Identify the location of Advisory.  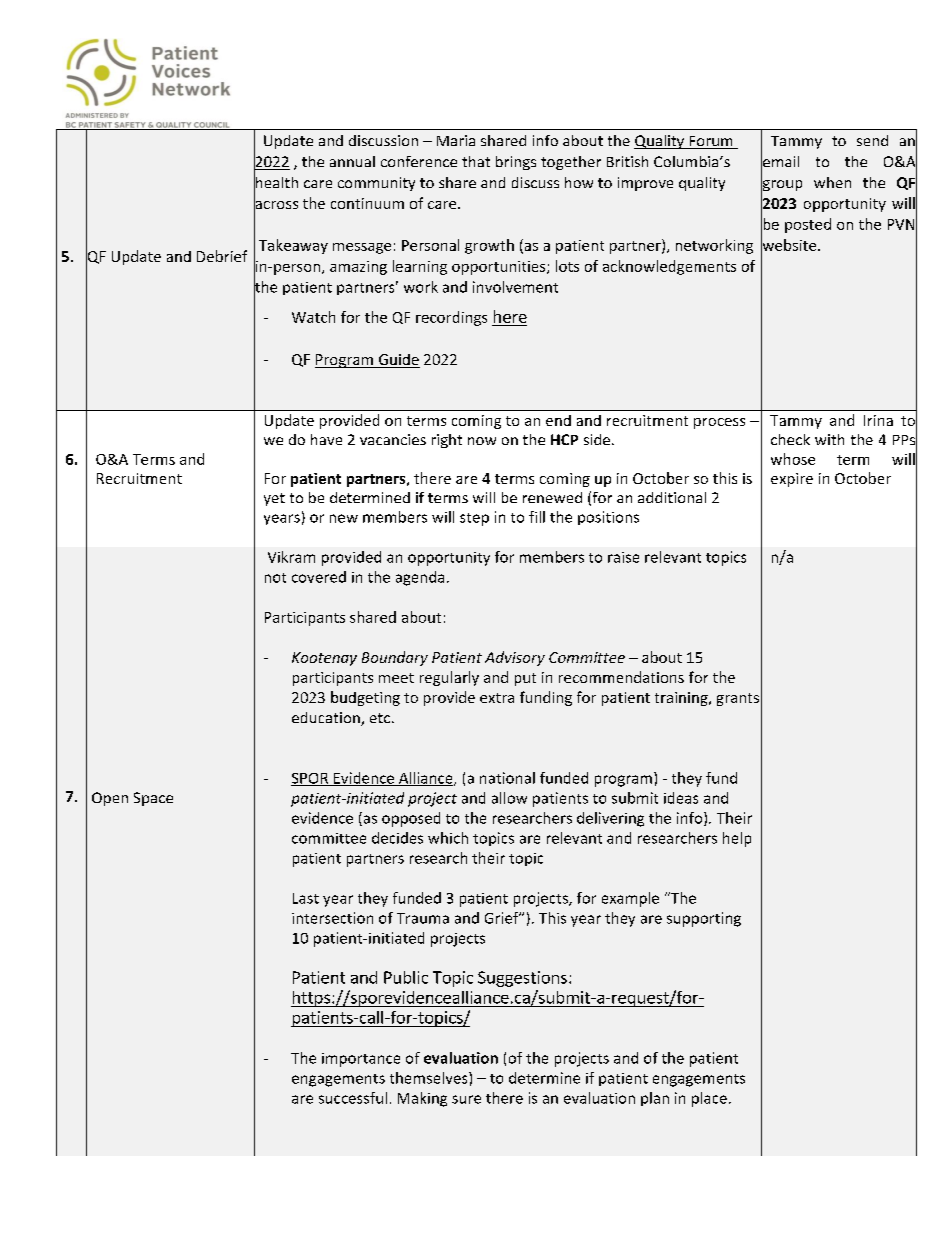
(515, 658).
